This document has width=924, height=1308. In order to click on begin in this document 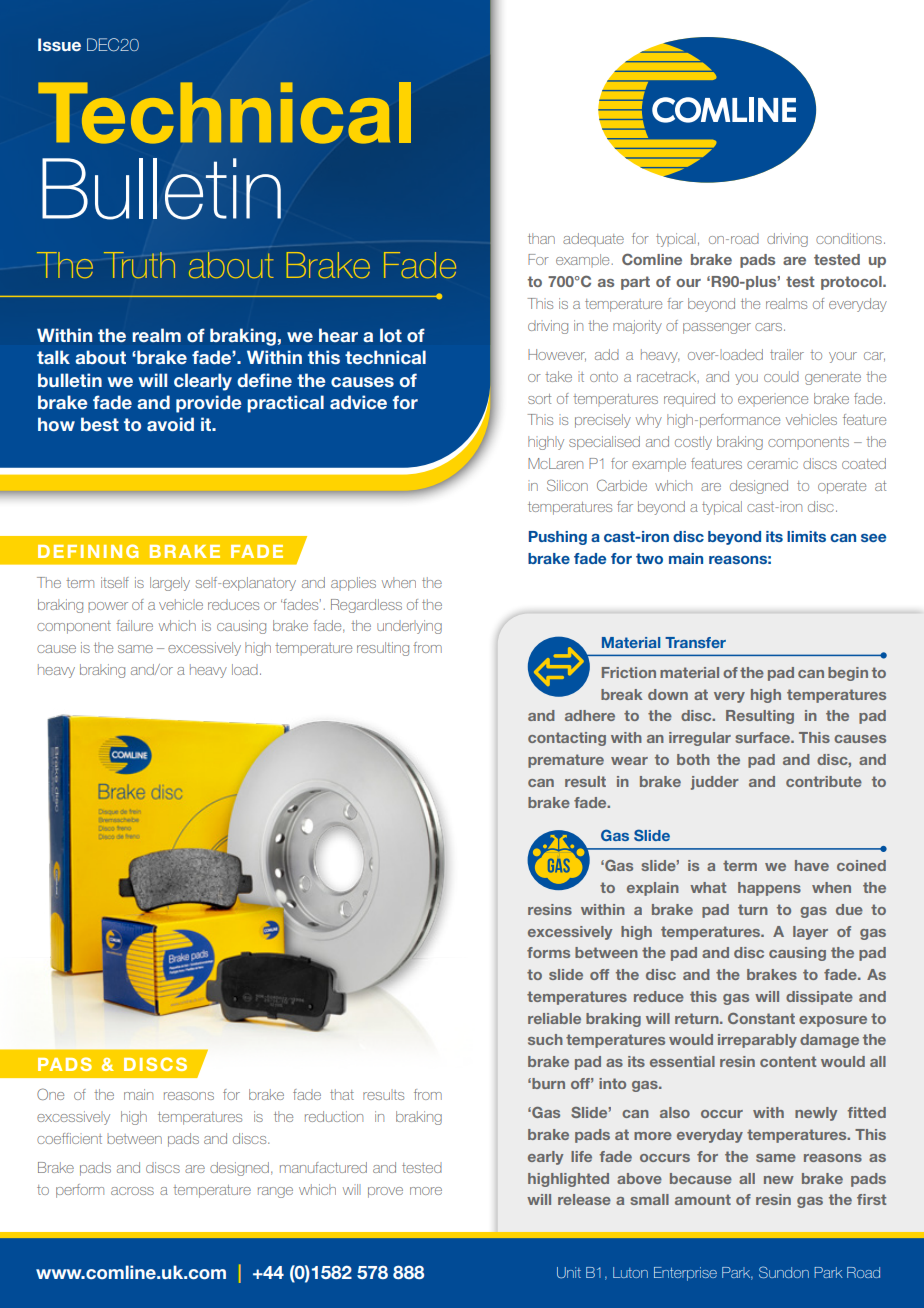, I will do `click(848, 674)`.
